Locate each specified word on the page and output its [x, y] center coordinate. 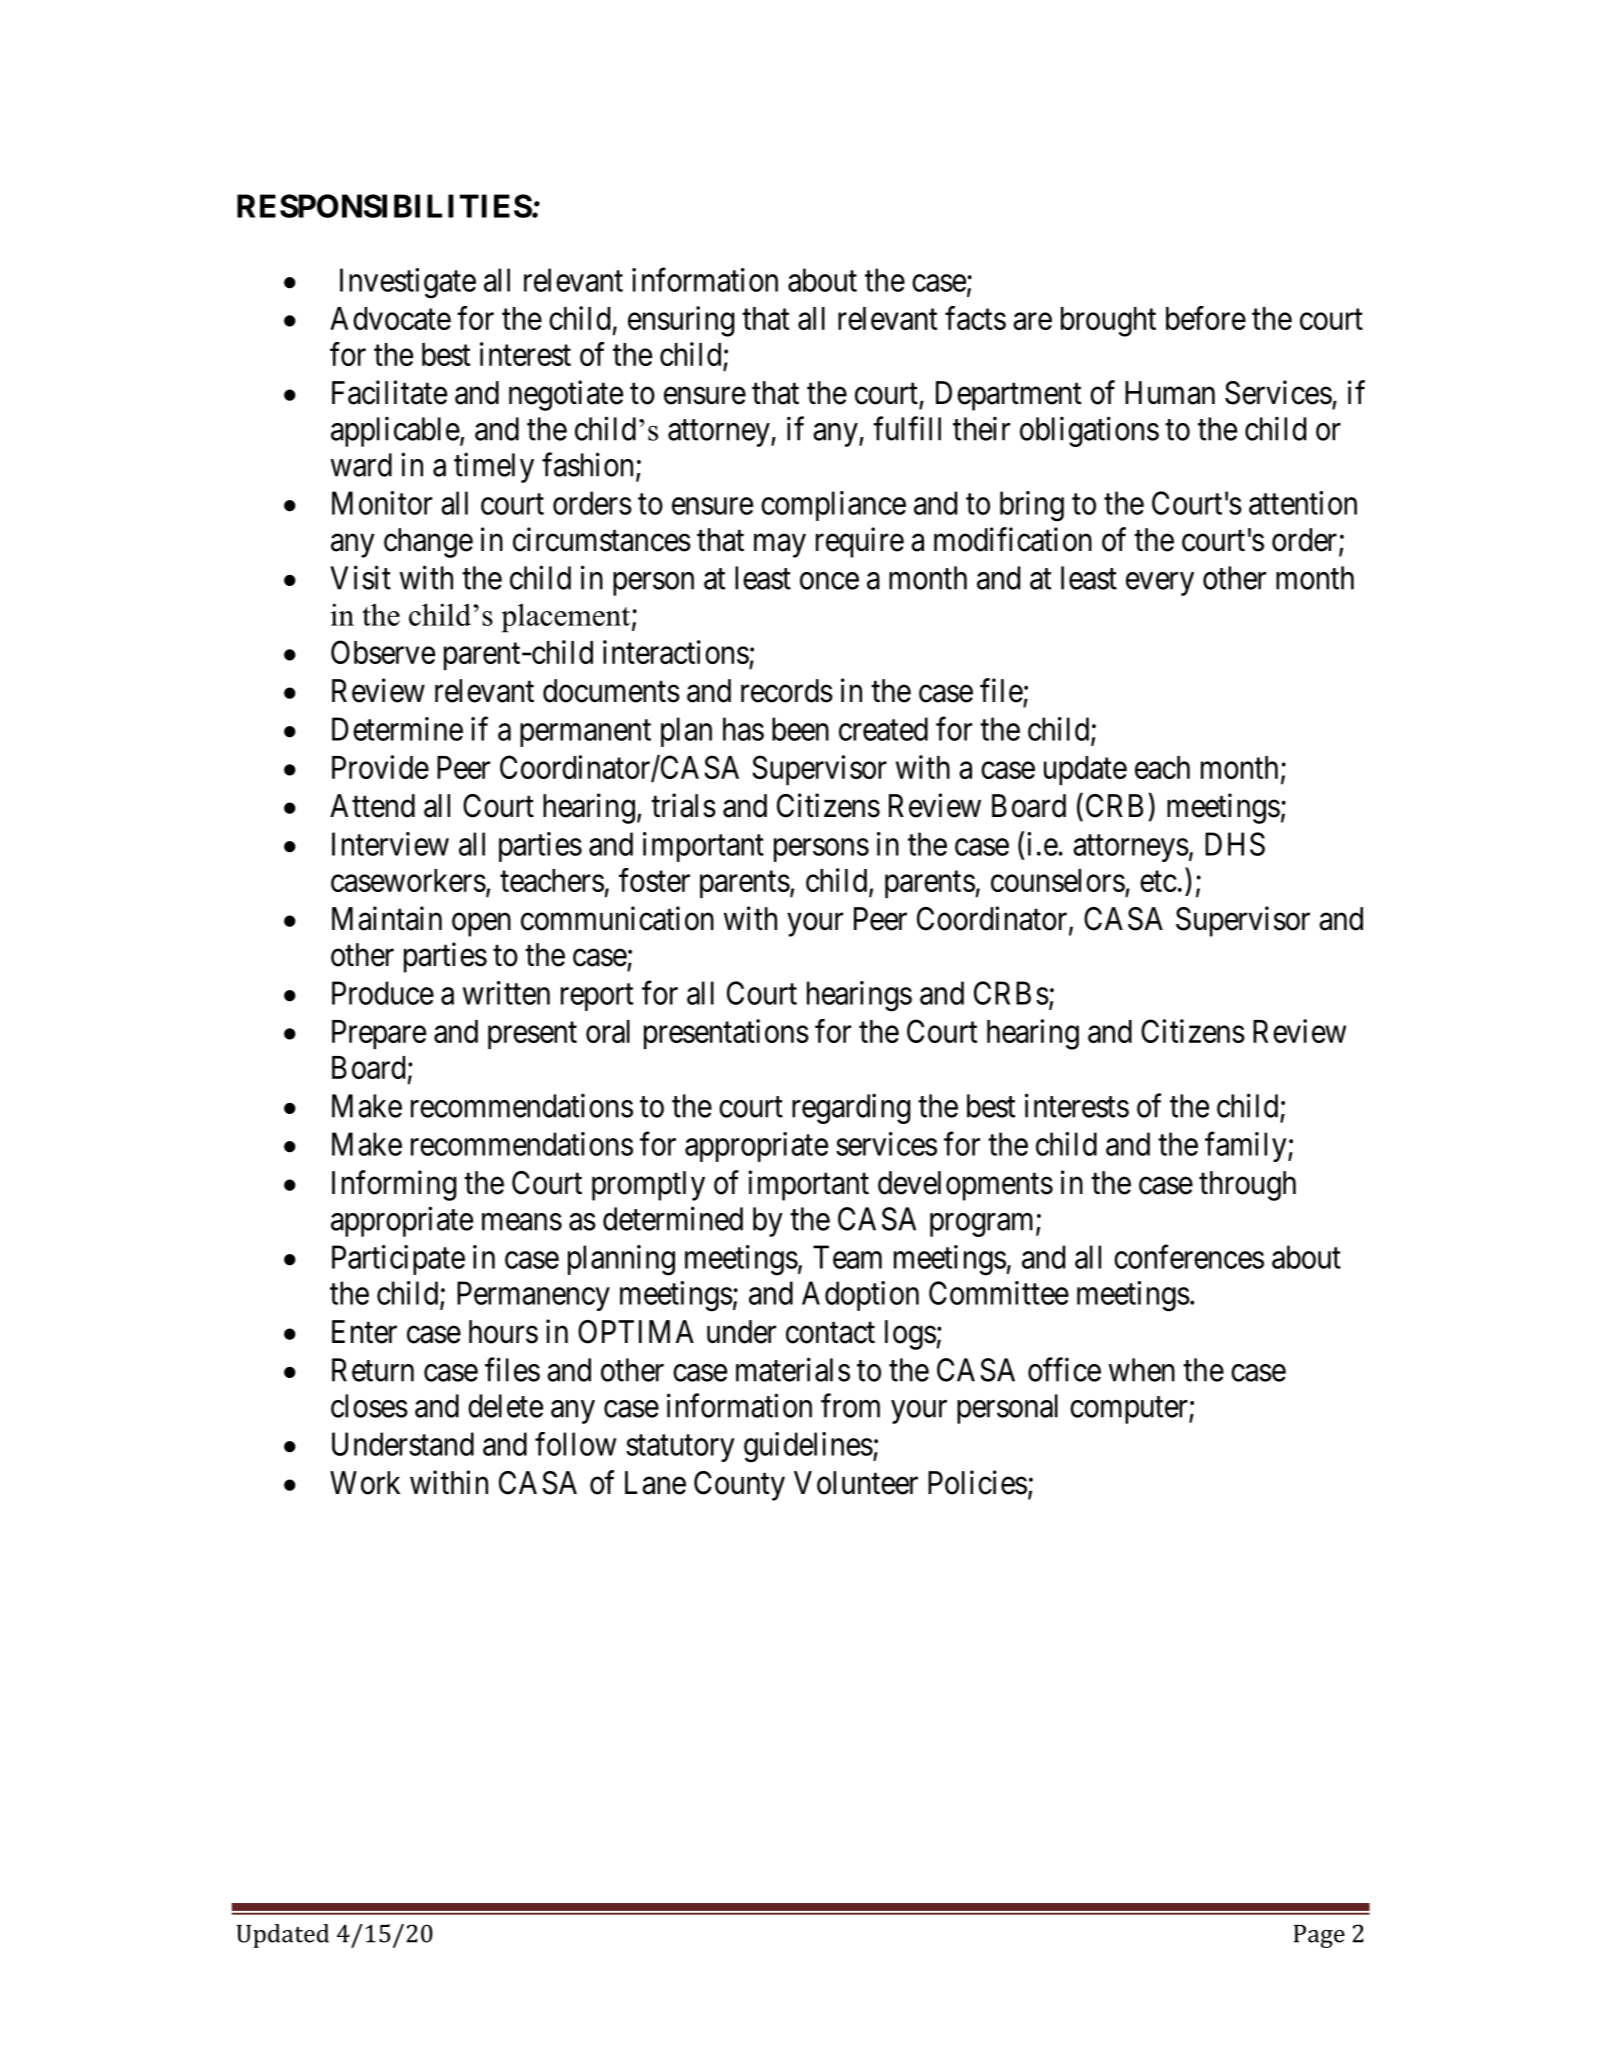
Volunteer [856, 1483]
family [1247, 1147]
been [800, 729]
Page [1319, 1936]
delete [505, 1406]
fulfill [907, 428]
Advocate [390, 318]
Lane [655, 1483]
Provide [380, 767]
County [739, 1486]
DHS [1235, 844]
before [1206, 318]
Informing [394, 1185]
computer [1130, 1410]
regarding [851, 1108]
